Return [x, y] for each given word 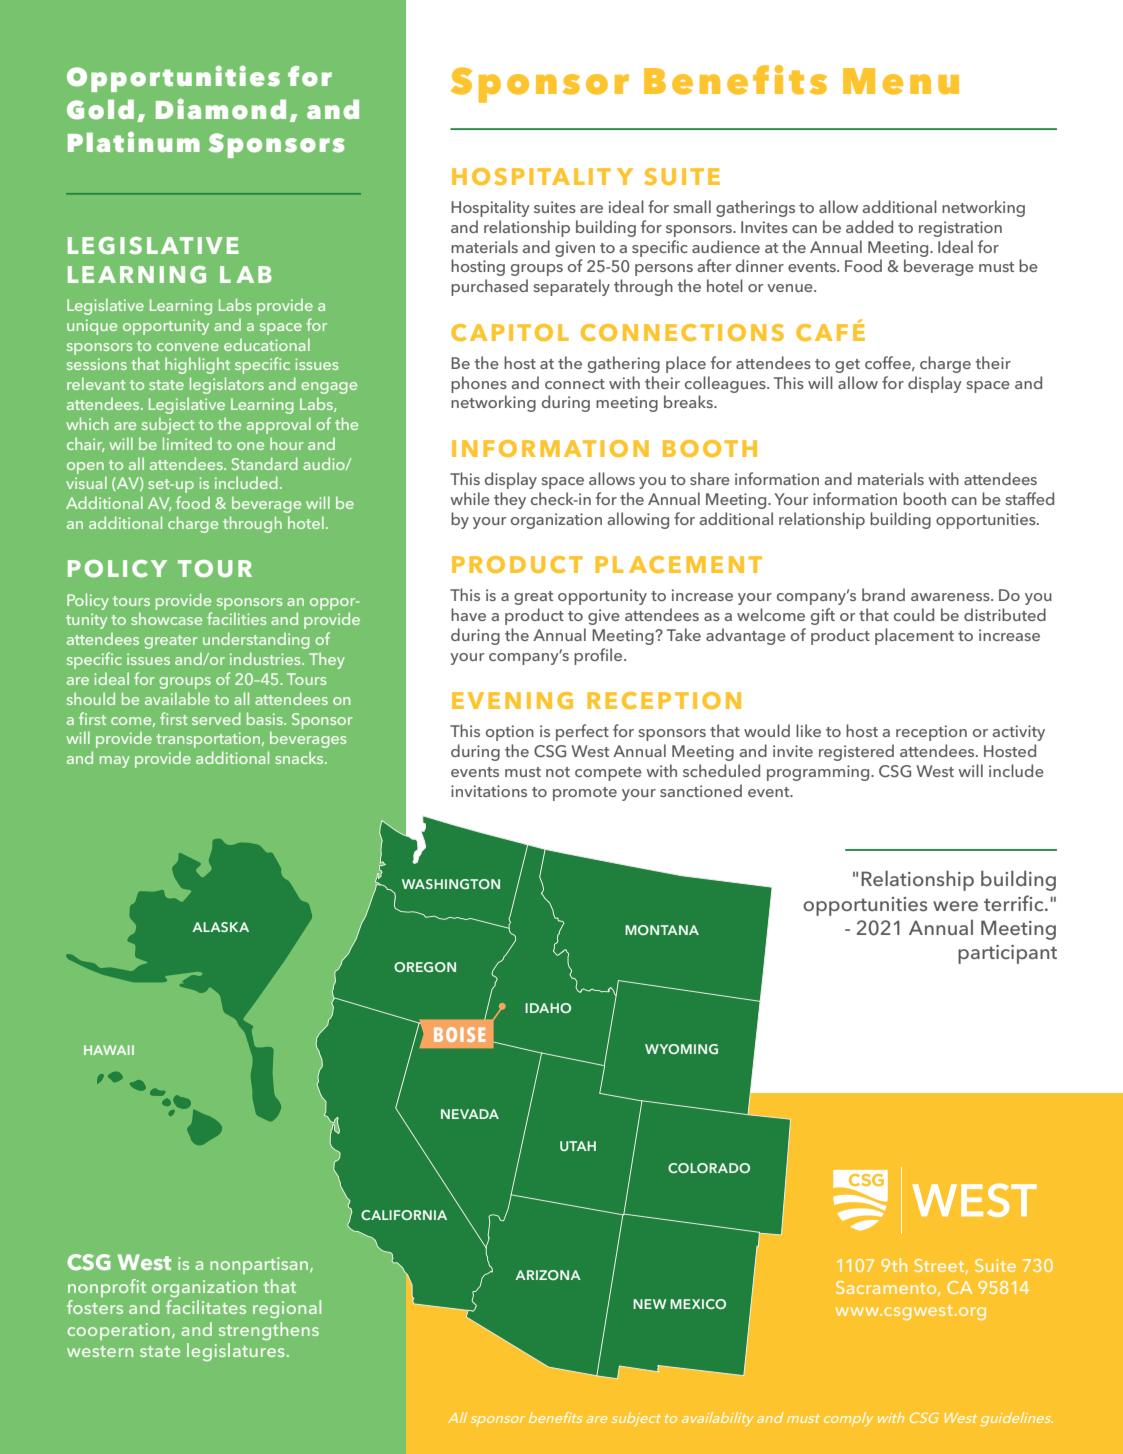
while [470, 498]
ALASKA [220, 927]
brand [883, 594]
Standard [264, 463]
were [955, 906]
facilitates [206, 1307]
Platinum [134, 142]
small [692, 206]
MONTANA [662, 930]
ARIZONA [548, 1275]
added [869, 226]
